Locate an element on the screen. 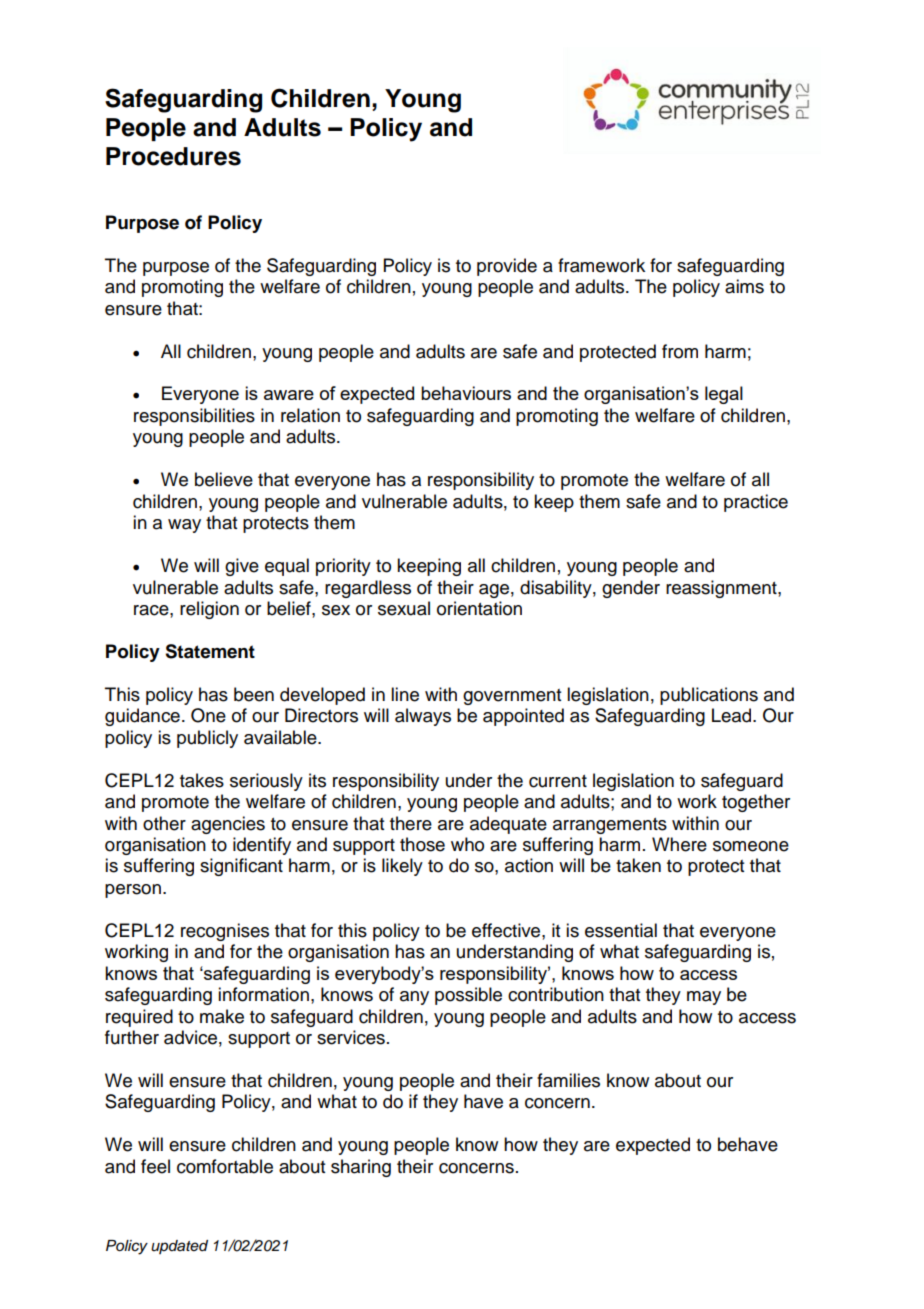 This screenshot has height=1309, width=924. provide is located at coordinates (507, 267).
